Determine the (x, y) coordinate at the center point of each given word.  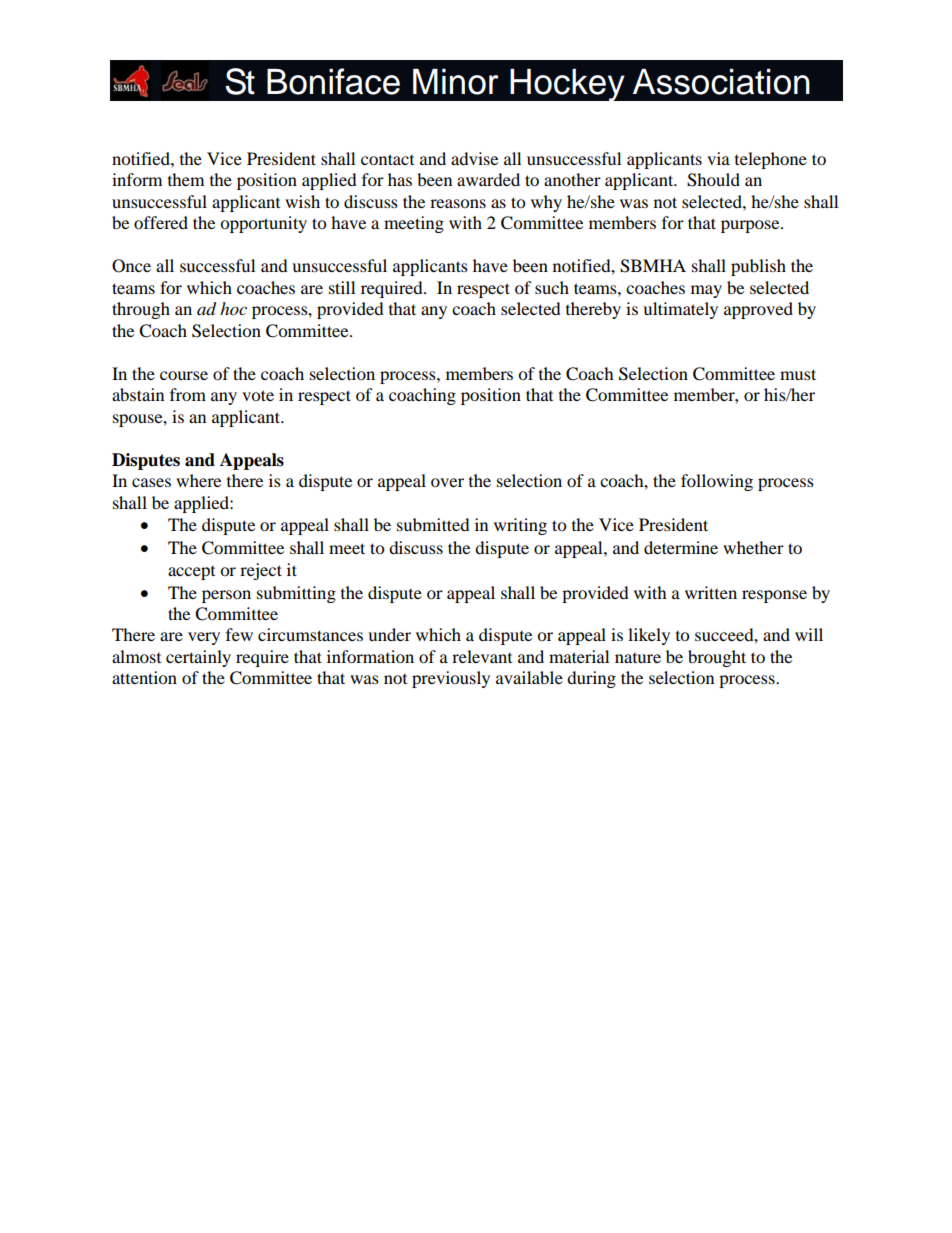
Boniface (333, 81)
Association (721, 82)
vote (258, 395)
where (198, 480)
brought (717, 658)
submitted (433, 524)
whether (753, 547)
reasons (458, 203)
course (184, 375)
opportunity (263, 224)
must (798, 374)
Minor (456, 82)
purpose (751, 226)
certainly (198, 658)
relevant (482, 656)
